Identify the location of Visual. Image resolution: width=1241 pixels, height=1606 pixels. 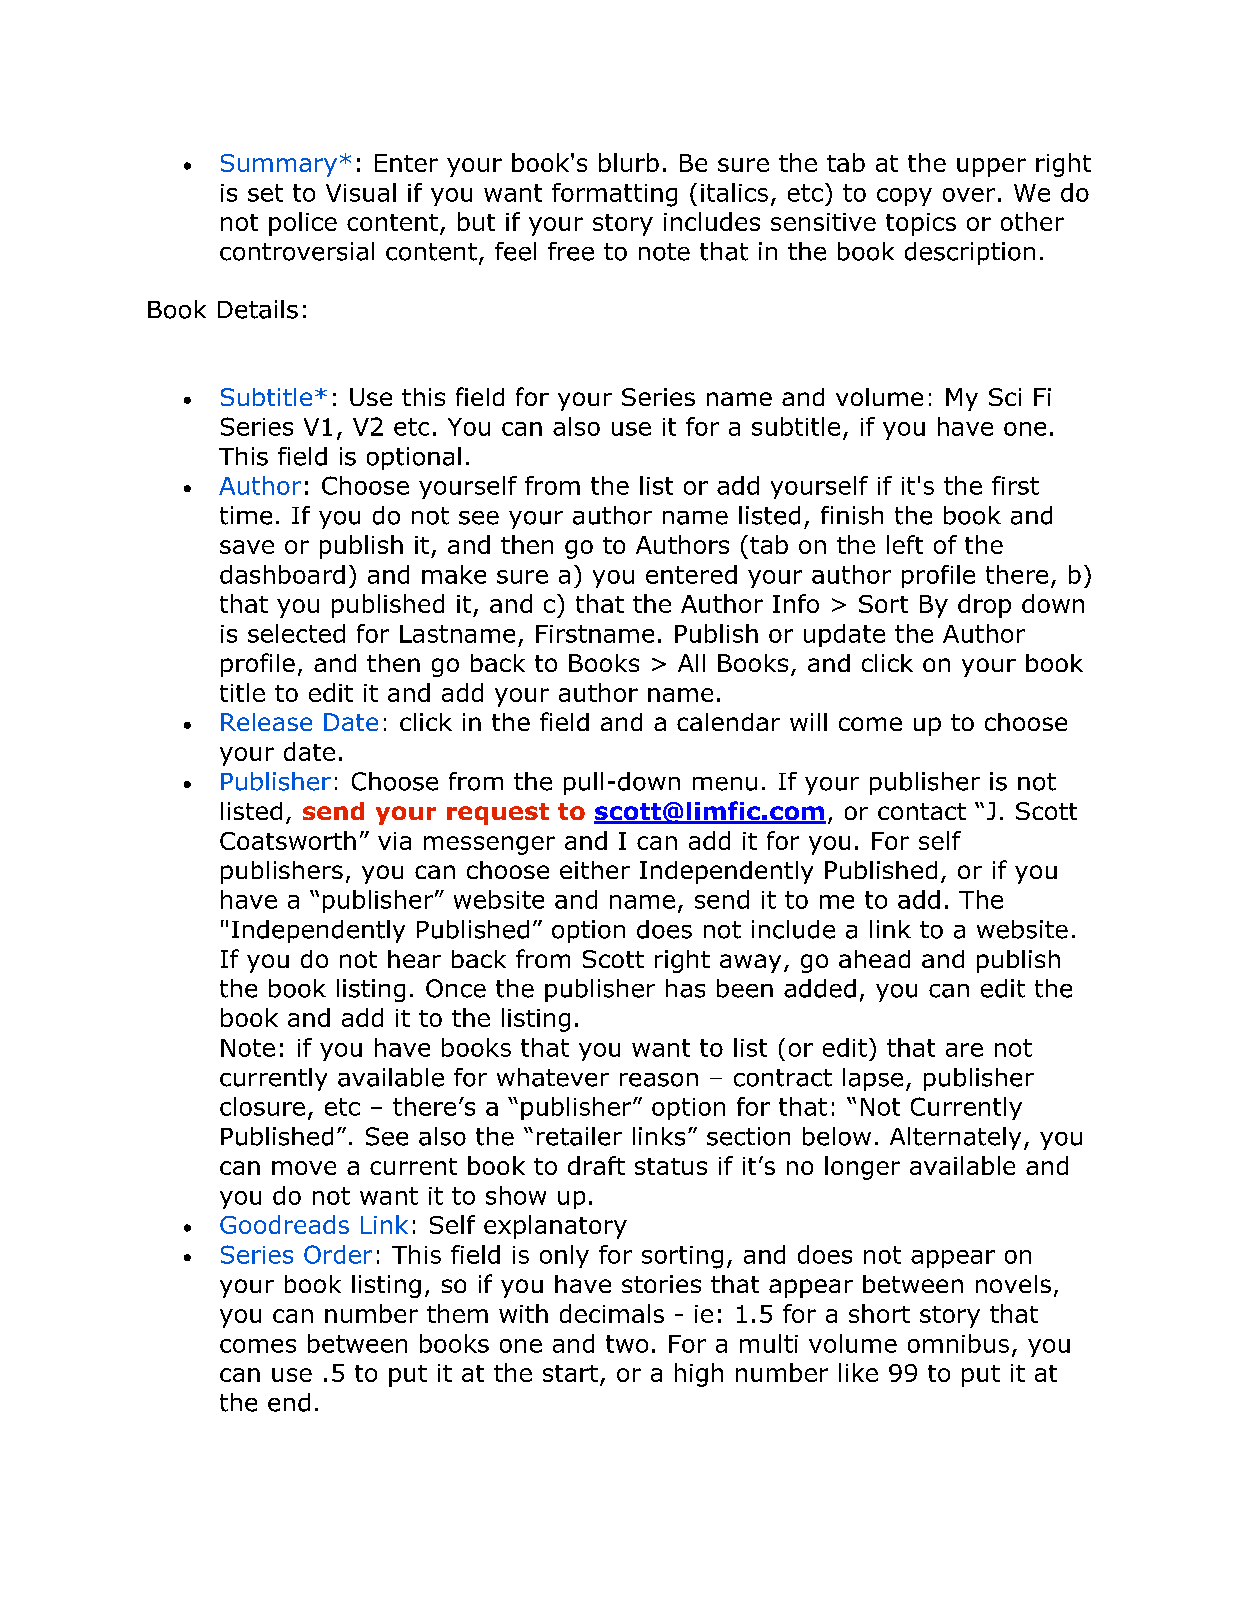
(361, 192).
